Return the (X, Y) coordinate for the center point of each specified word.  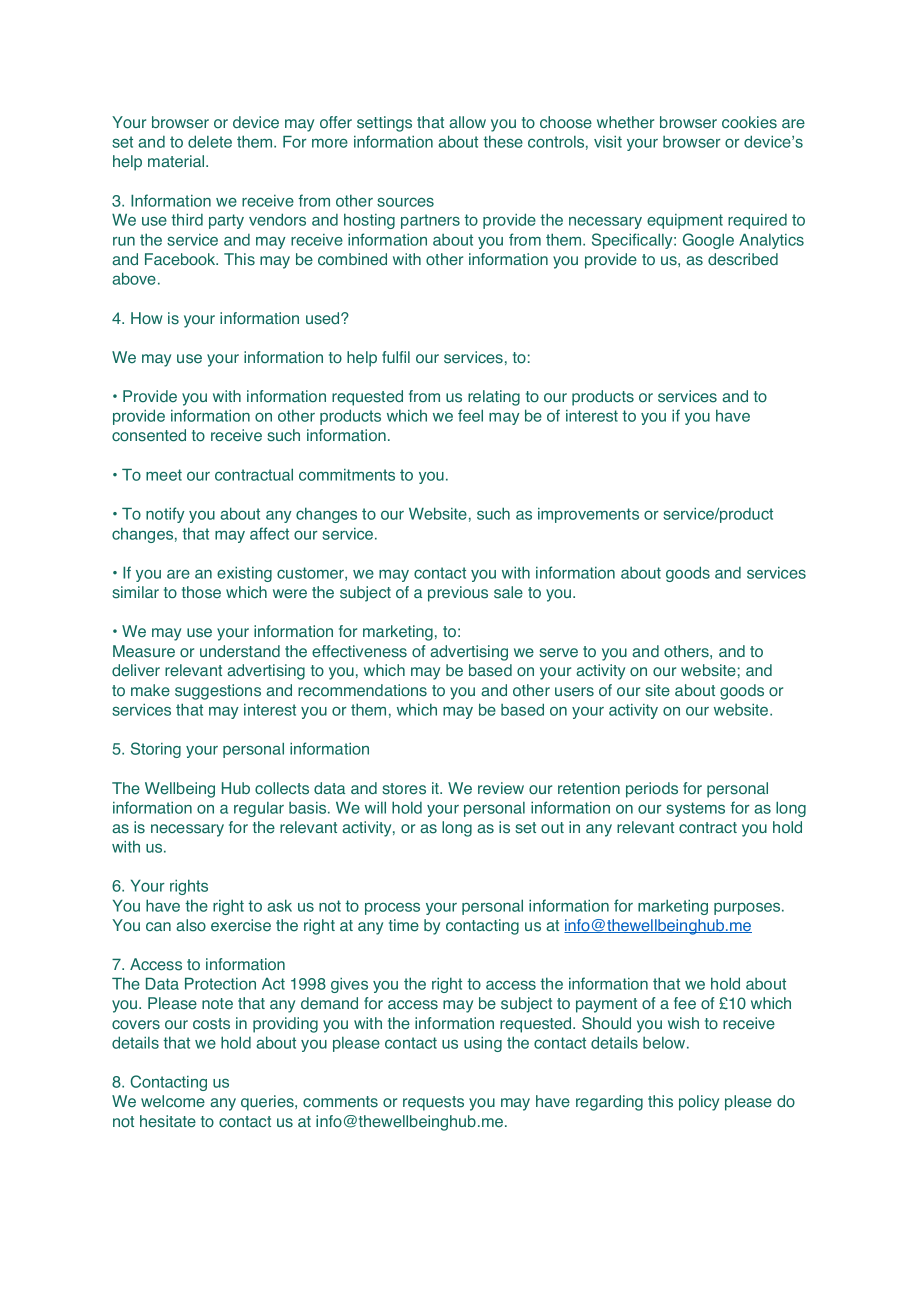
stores (404, 789)
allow (467, 122)
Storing (156, 750)
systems (695, 809)
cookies (749, 122)
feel (470, 415)
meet (164, 475)
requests (433, 1103)
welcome (173, 1101)
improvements (588, 515)
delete (210, 141)
